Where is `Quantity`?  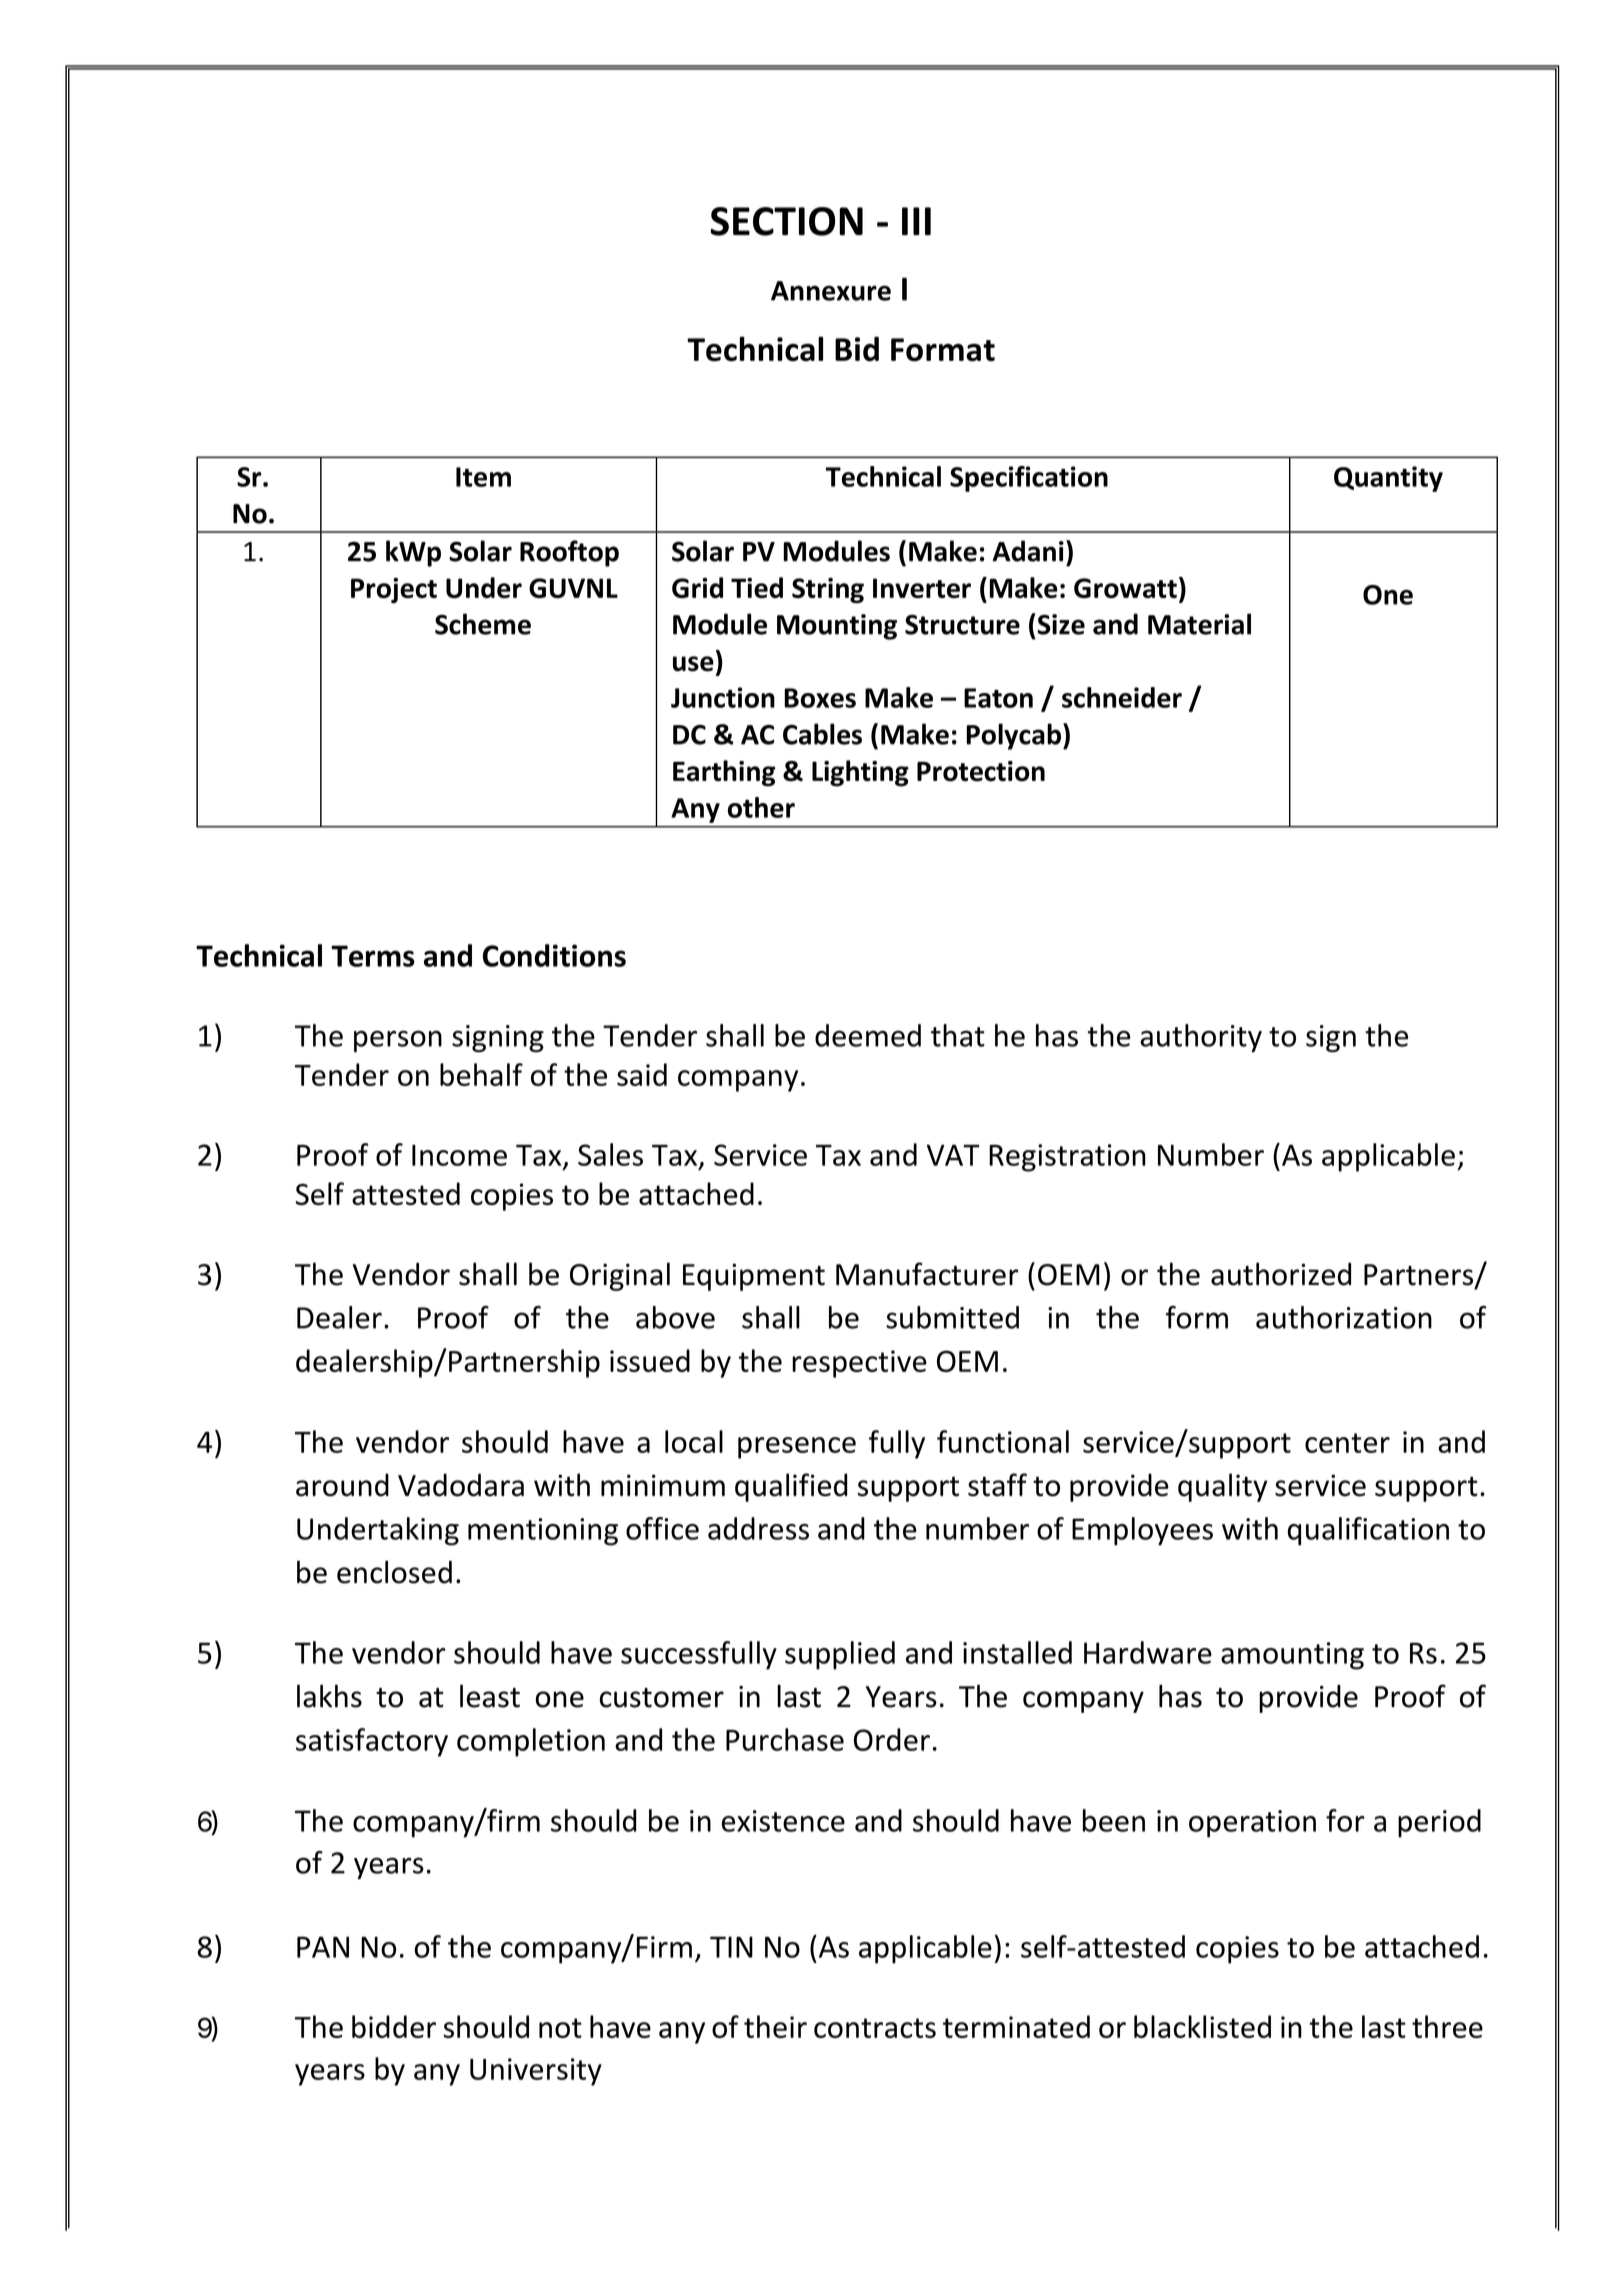
Quantity is located at coordinates (1388, 479).
